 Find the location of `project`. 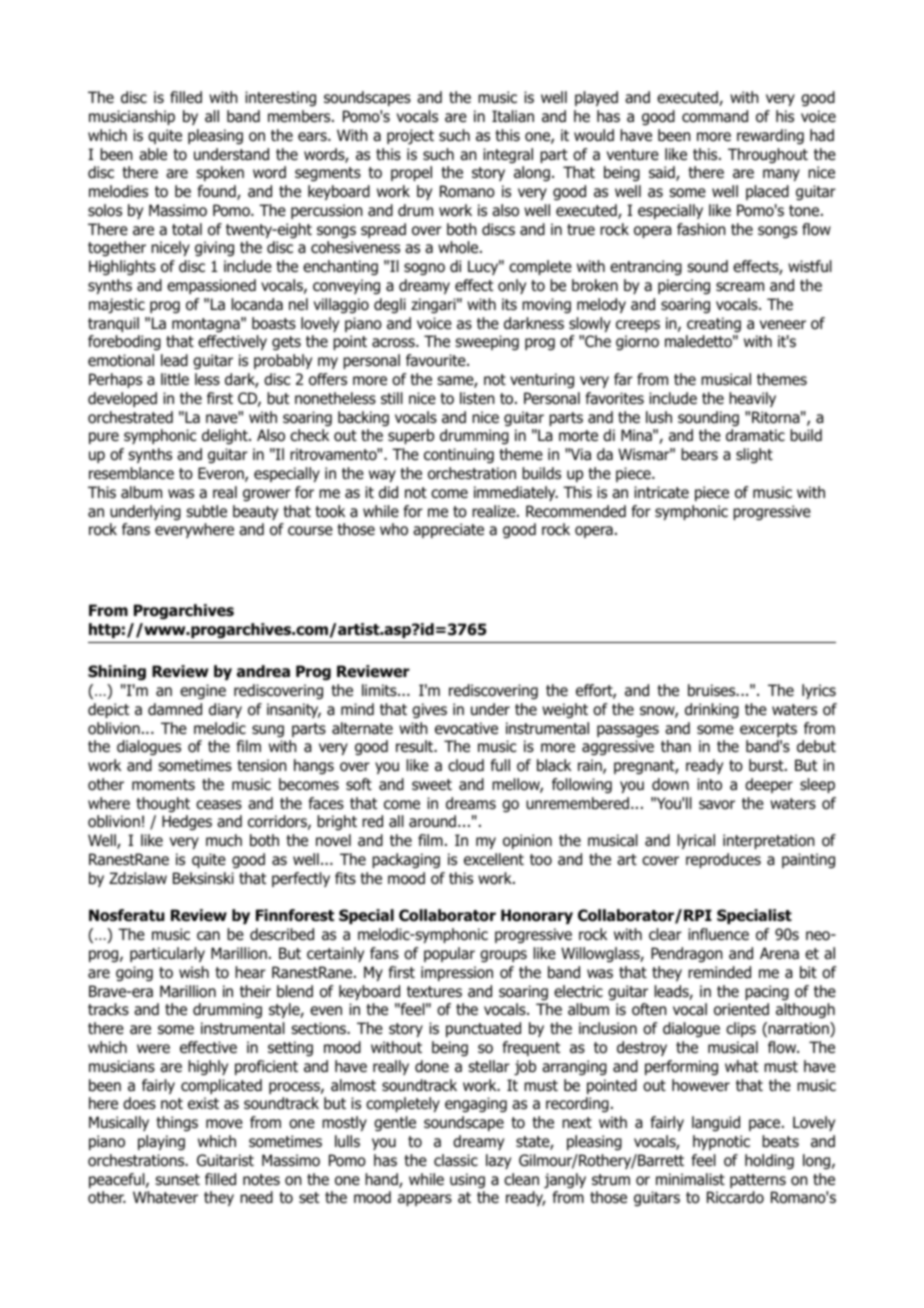

project is located at coordinates (410, 137).
